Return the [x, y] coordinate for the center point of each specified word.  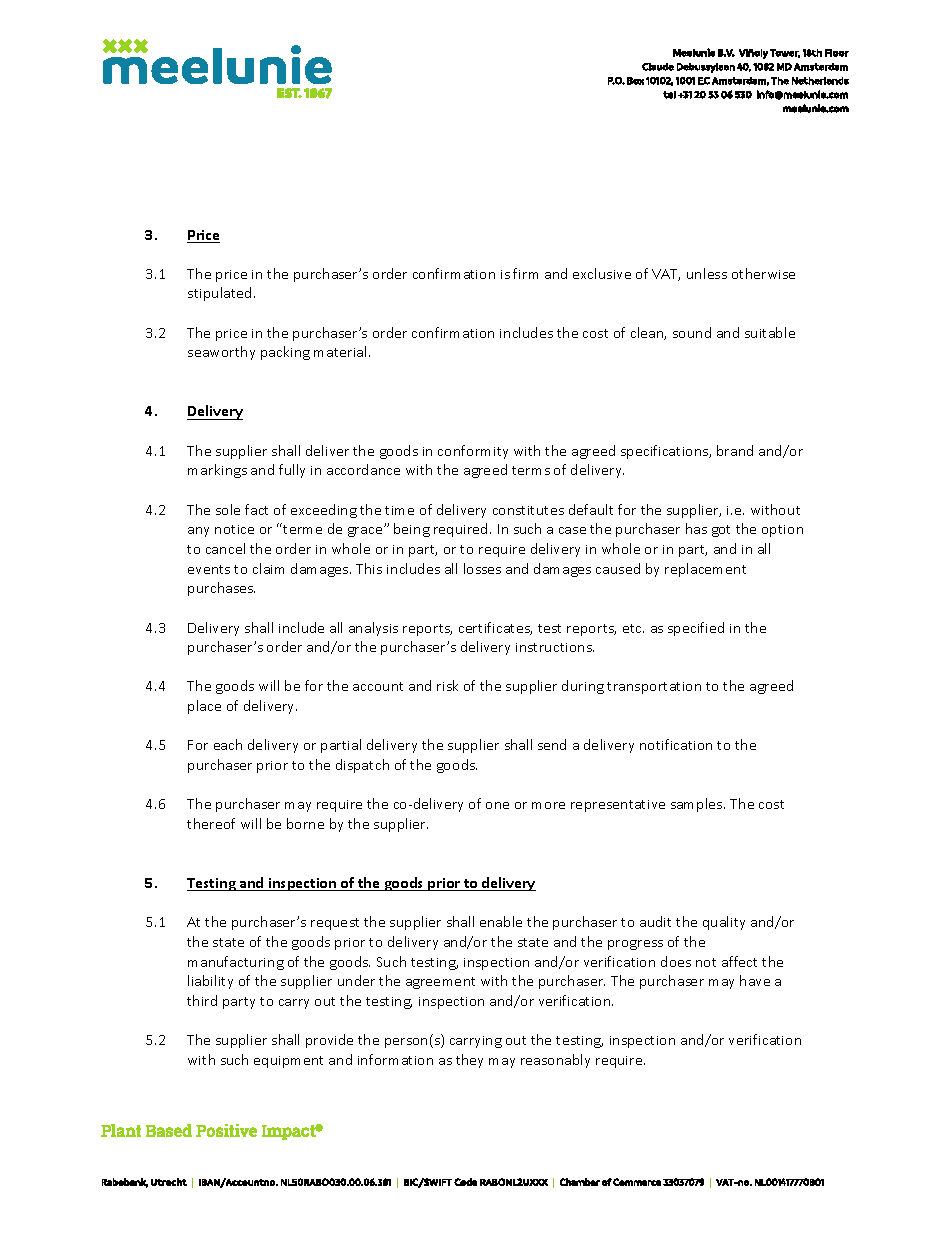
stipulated [221, 294]
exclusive [602, 273]
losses [482, 568]
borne [305, 823]
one [497, 805]
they [469, 1061]
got [721, 531]
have [755, 980]
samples [698, 805]
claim [268, 568]
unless [707, 273]
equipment [288, 1062]
